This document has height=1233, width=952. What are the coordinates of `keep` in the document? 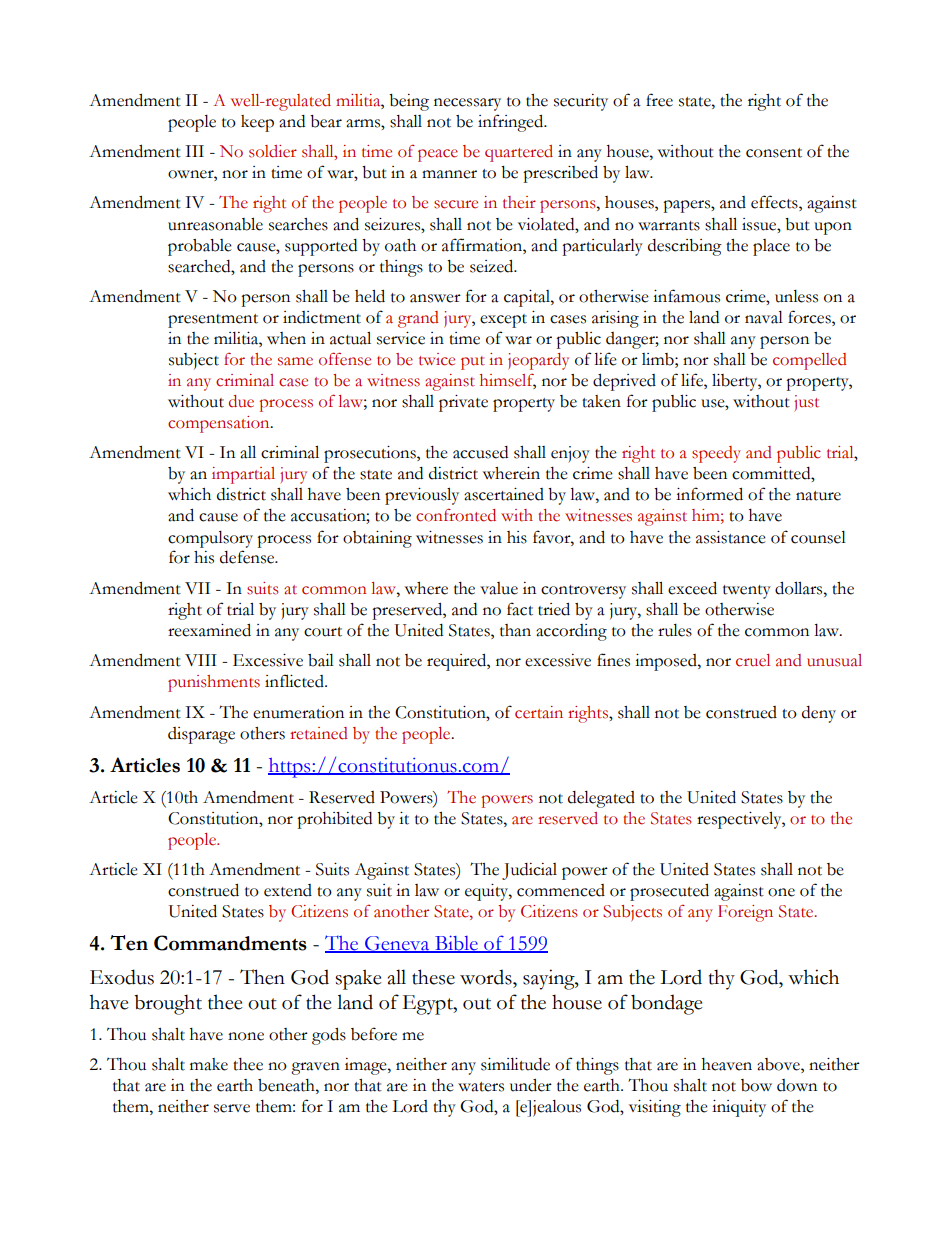 It's located at (257, 123).
